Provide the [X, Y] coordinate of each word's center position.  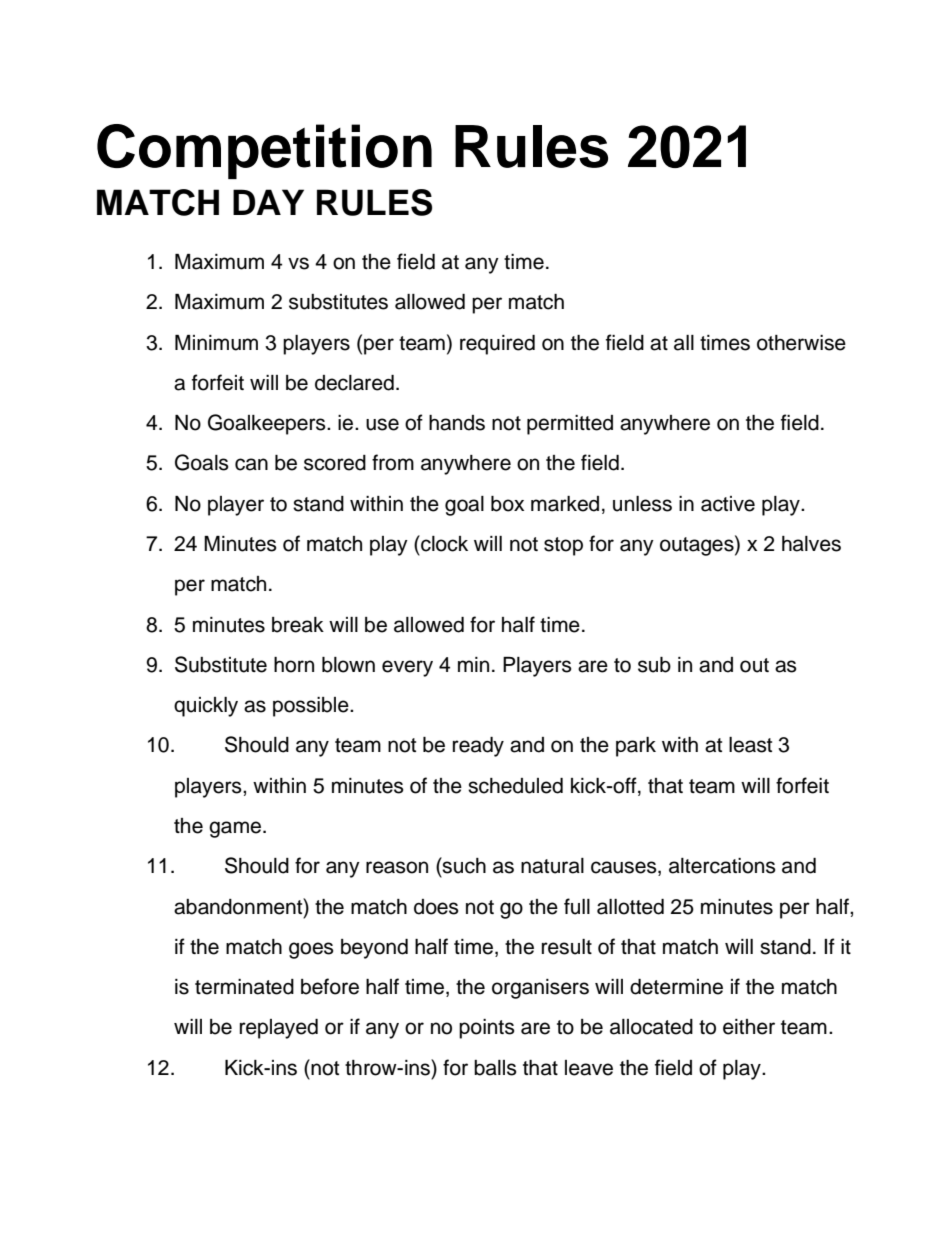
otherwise [801, 343]
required [497, 345]
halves [811, 544]
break [298, 625]
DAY [268, 202]
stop [563, 546]
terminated [244, 987]
